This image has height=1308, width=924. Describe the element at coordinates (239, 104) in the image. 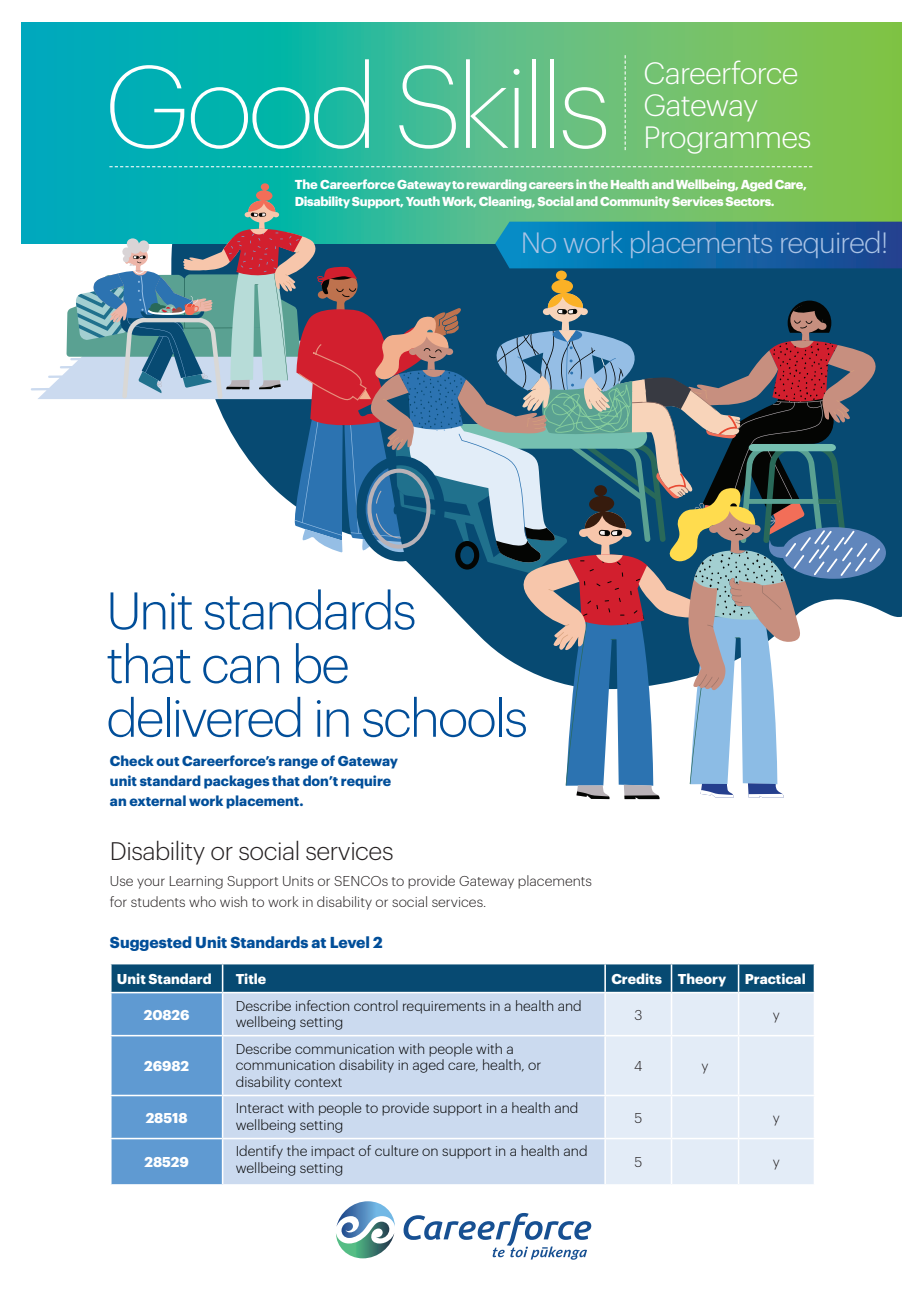

I see `Good` at that location.
